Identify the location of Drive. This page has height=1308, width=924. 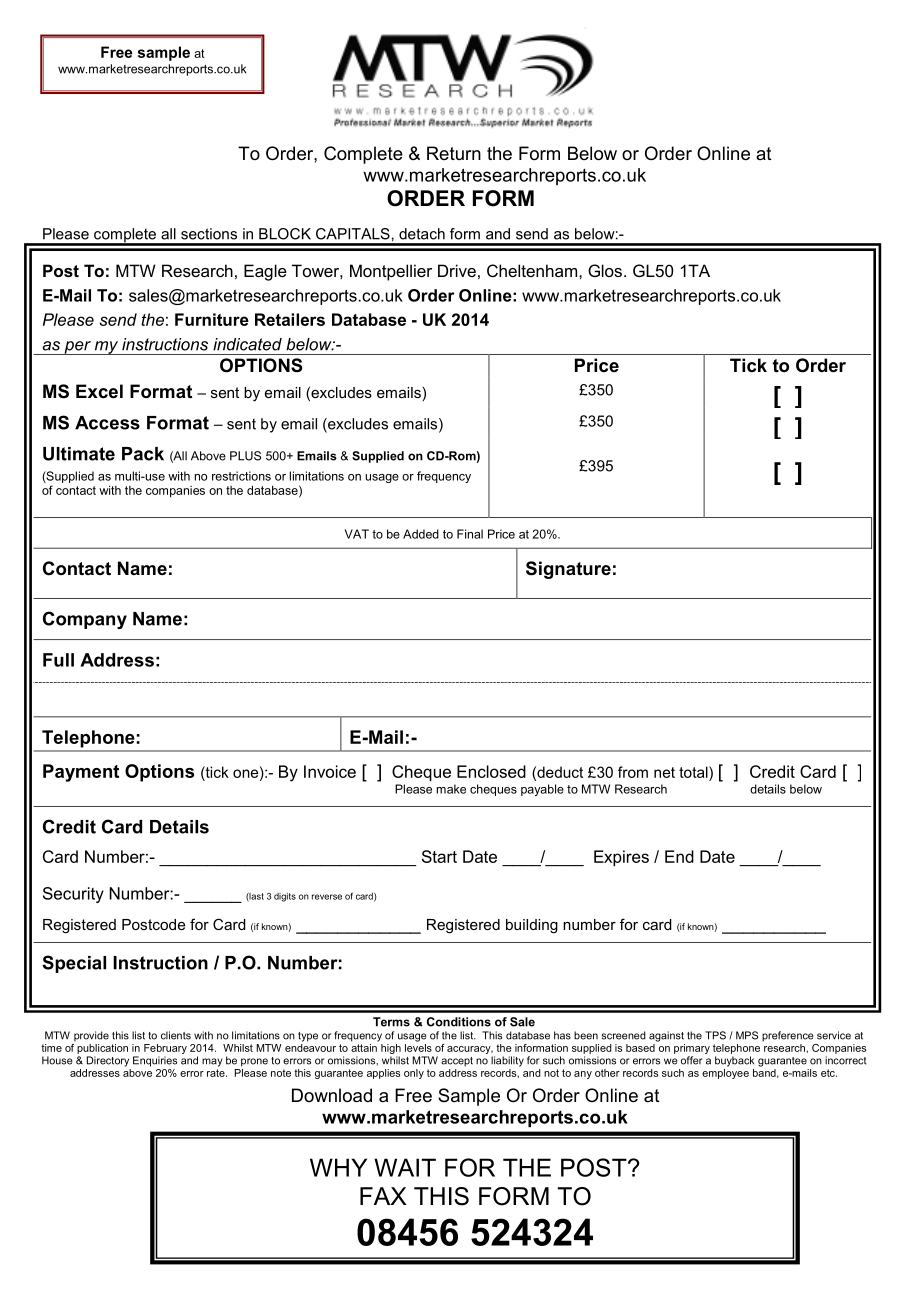
(457, 270).
